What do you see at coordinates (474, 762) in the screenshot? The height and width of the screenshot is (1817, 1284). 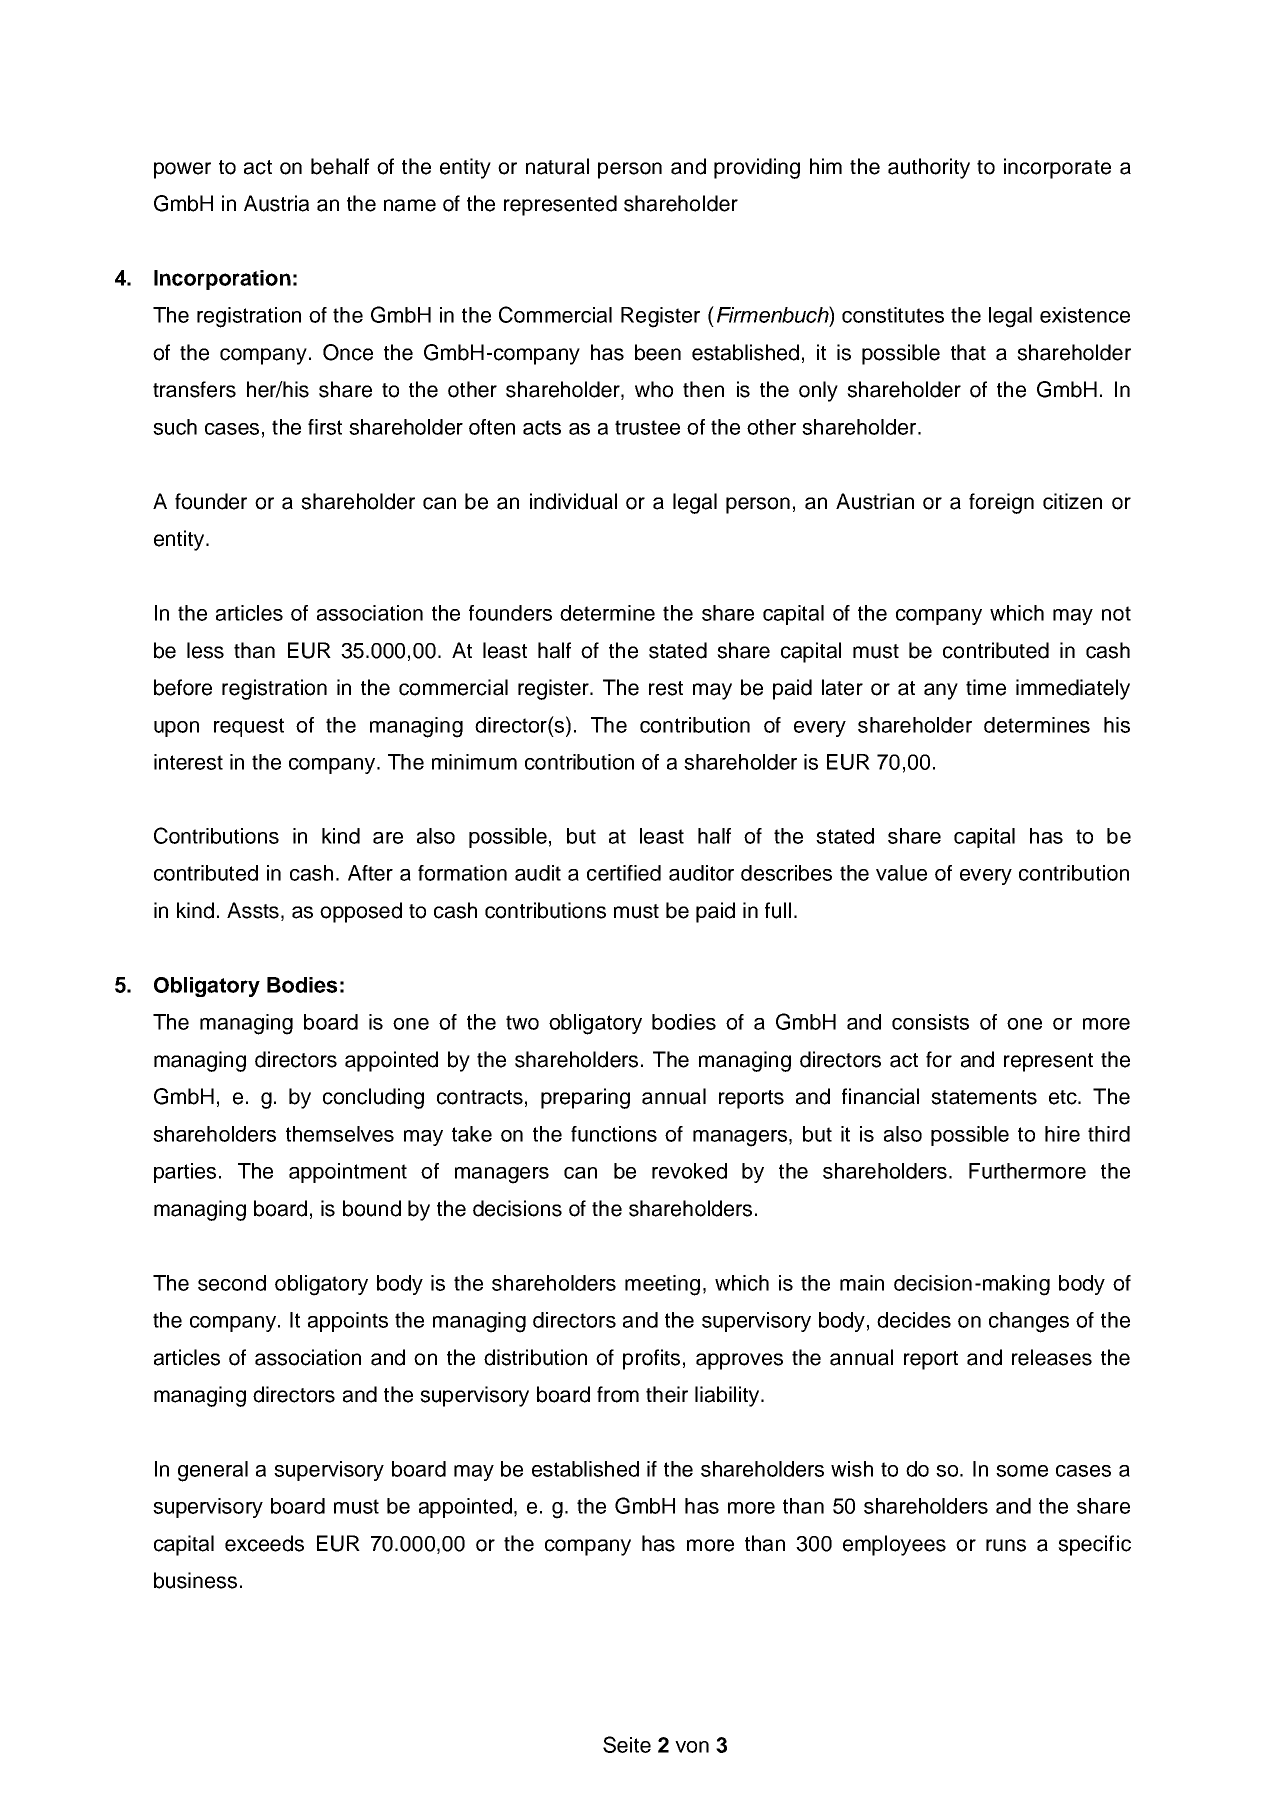 I see `minimum` at bounding box center [474, 762].
